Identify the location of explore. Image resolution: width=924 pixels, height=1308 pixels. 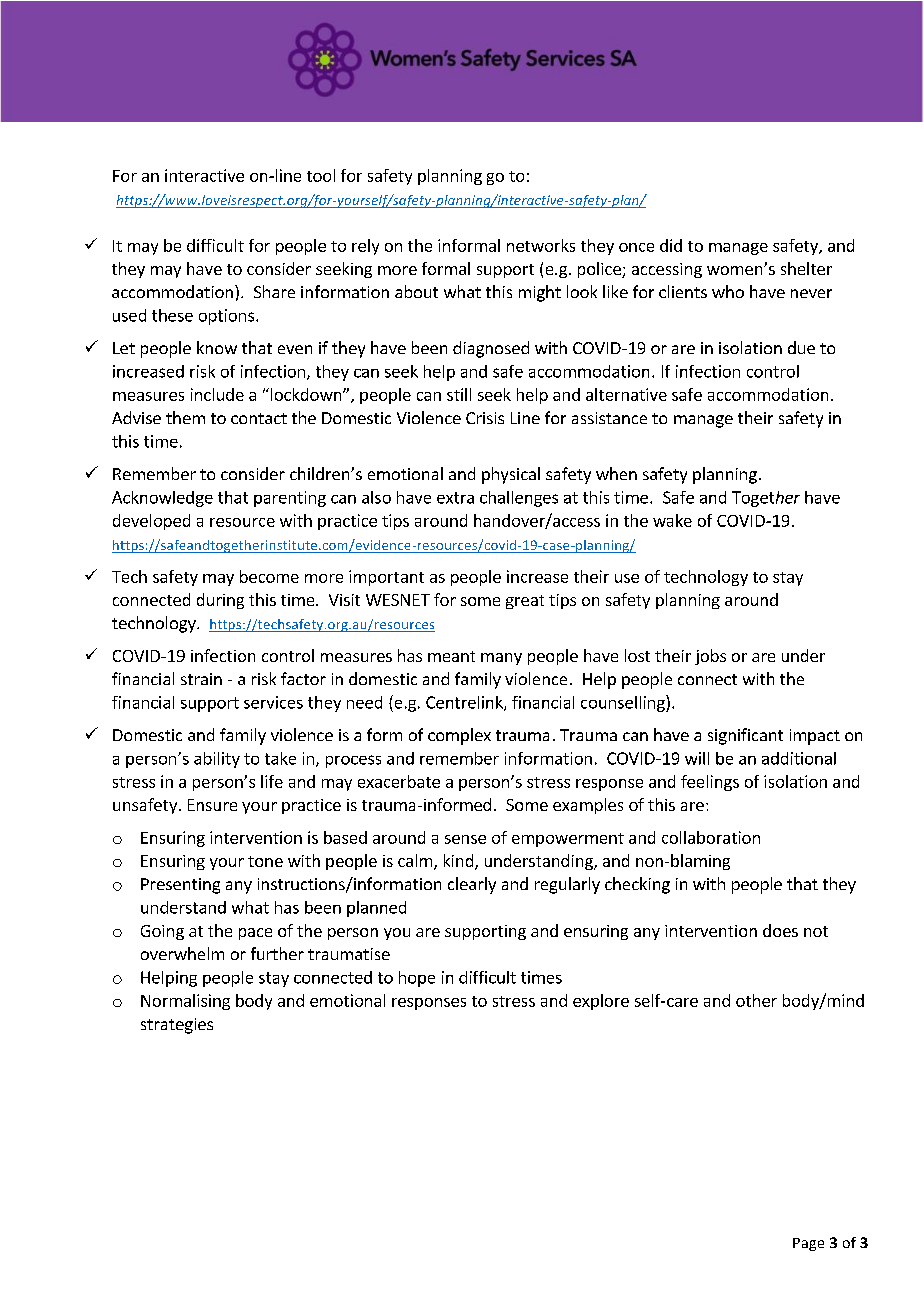
(601, 1002).
